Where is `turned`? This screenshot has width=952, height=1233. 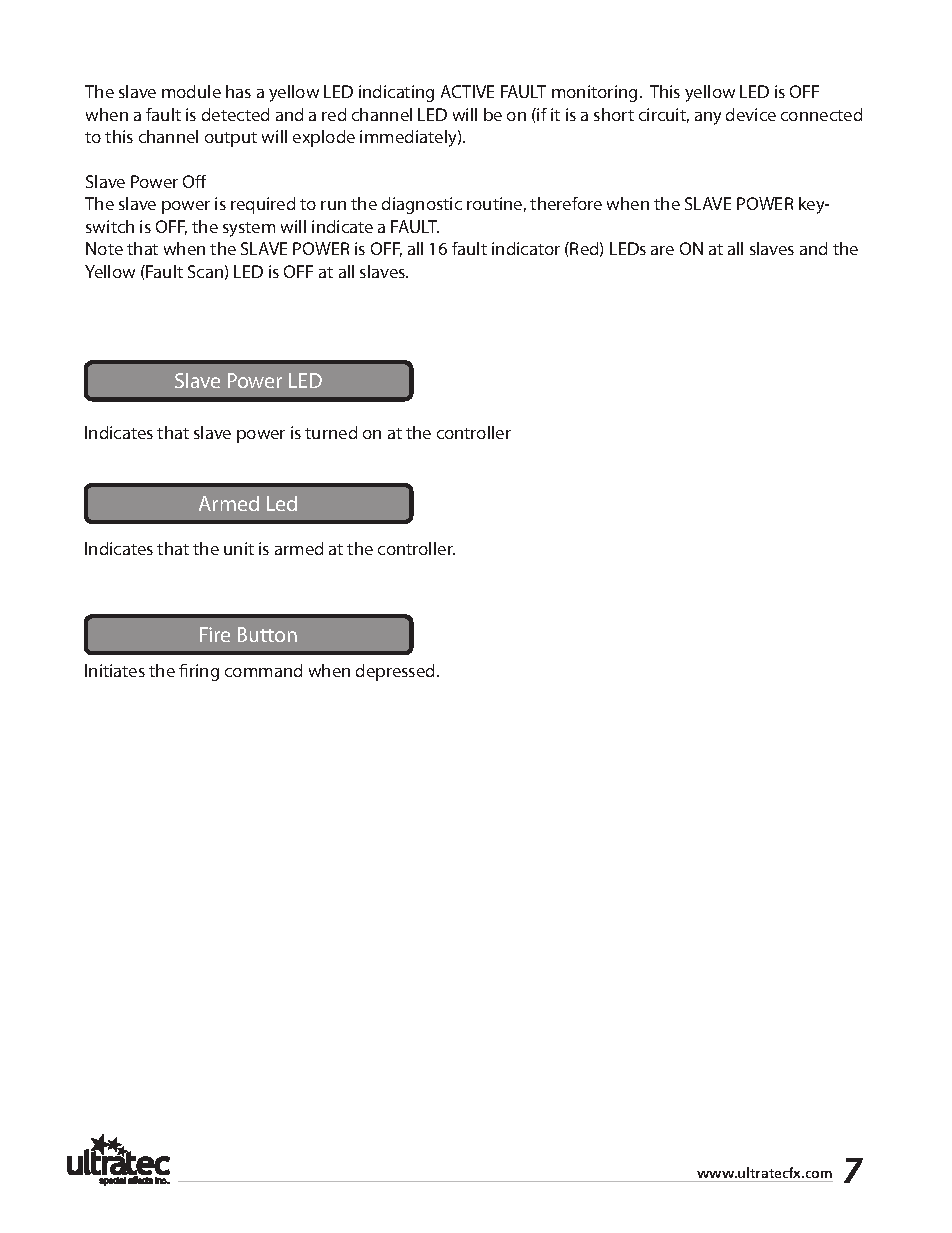 turned is located at coordinates (331, 432).
